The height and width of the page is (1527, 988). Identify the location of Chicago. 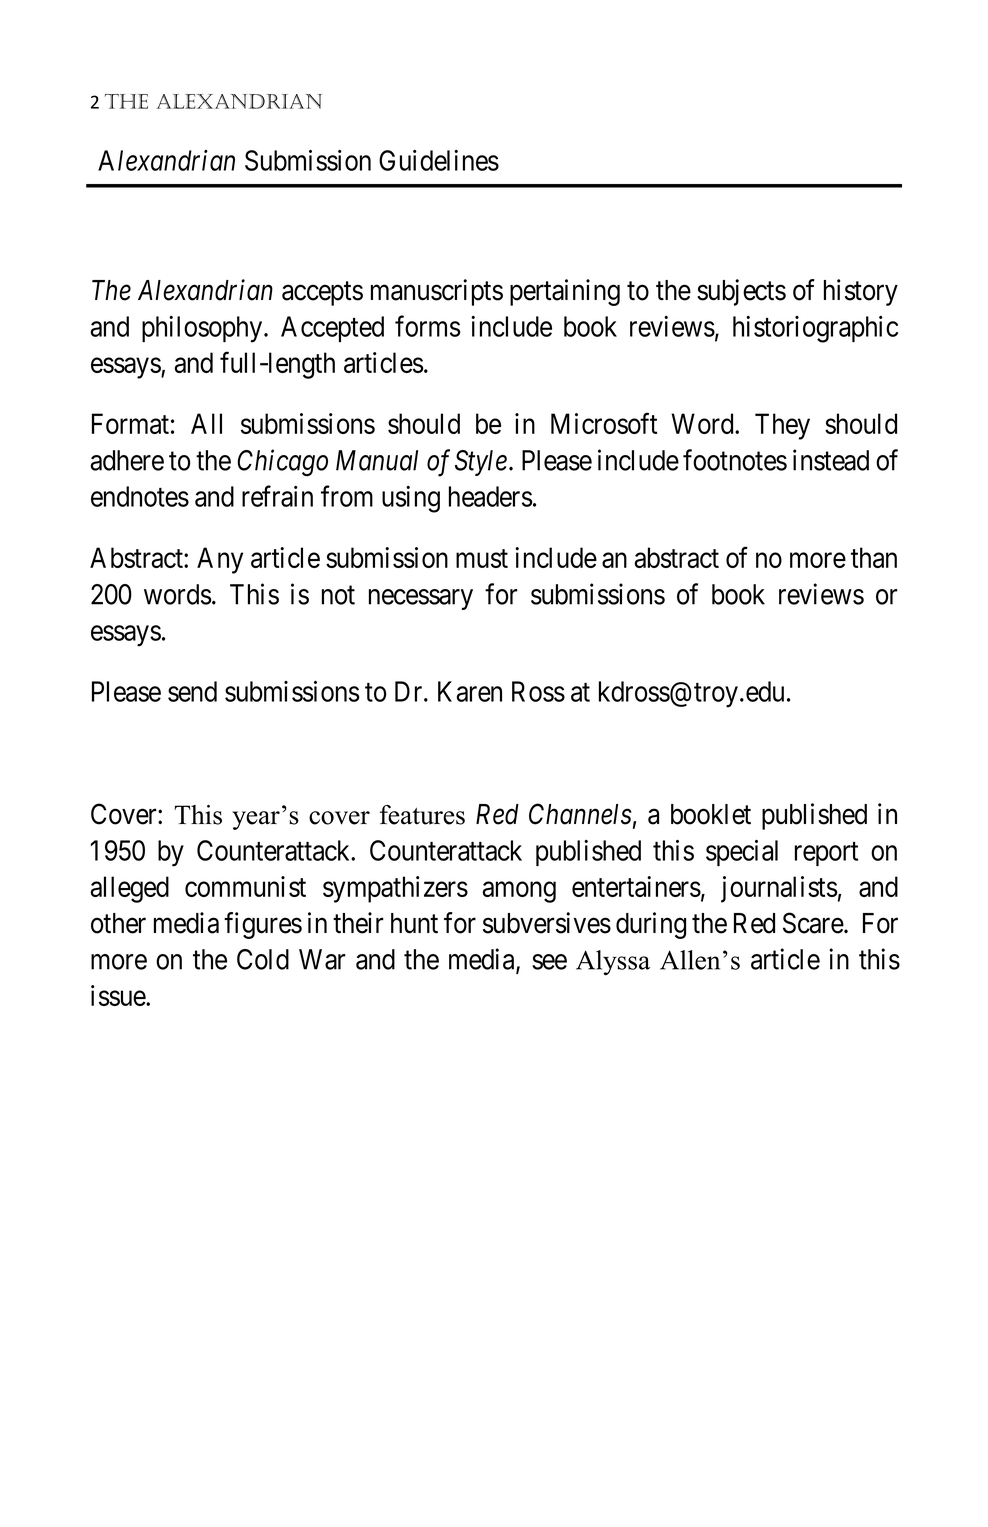
(282, 463).
